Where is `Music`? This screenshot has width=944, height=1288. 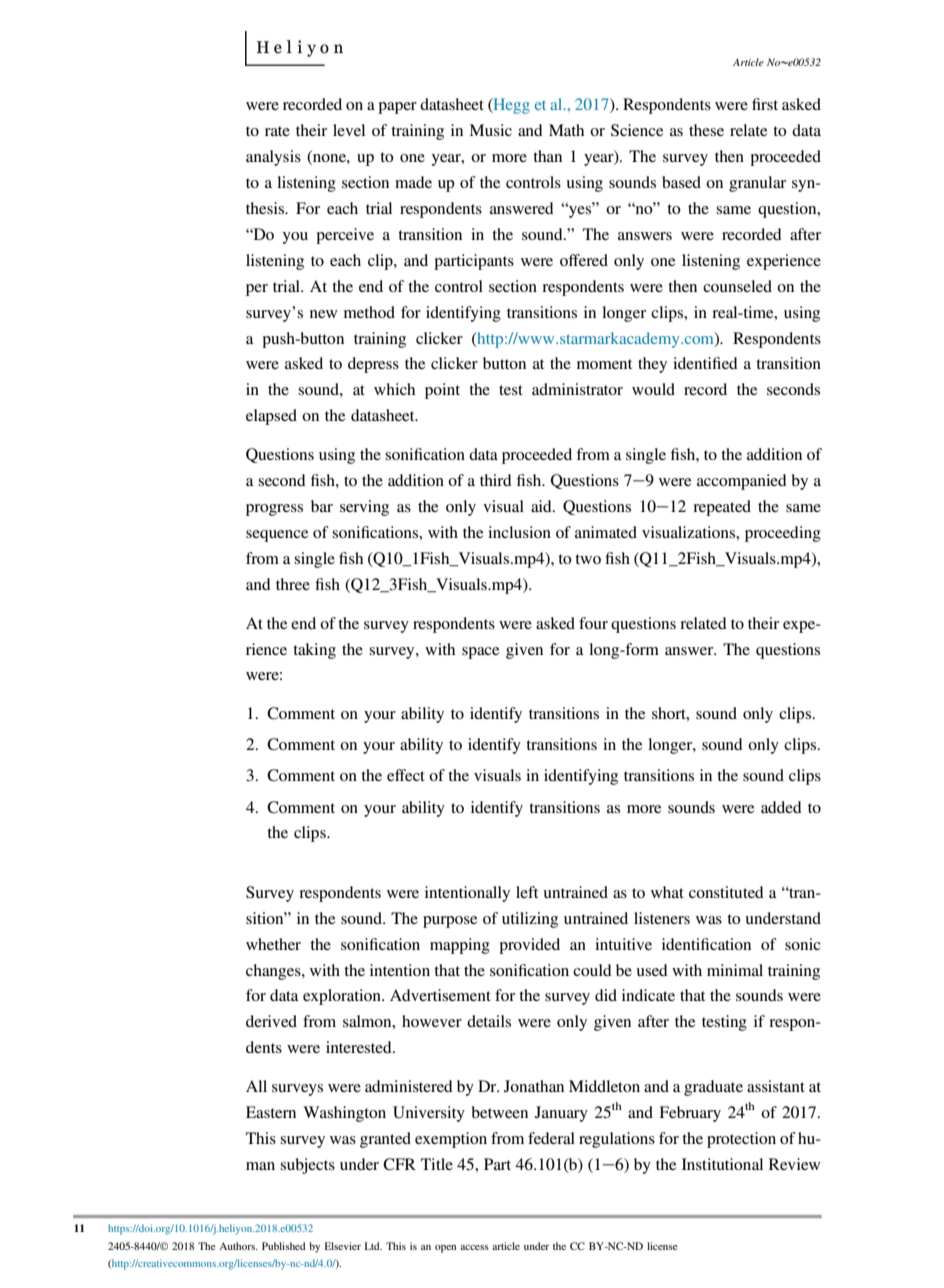
Music is located at coordinates (490, 130).
